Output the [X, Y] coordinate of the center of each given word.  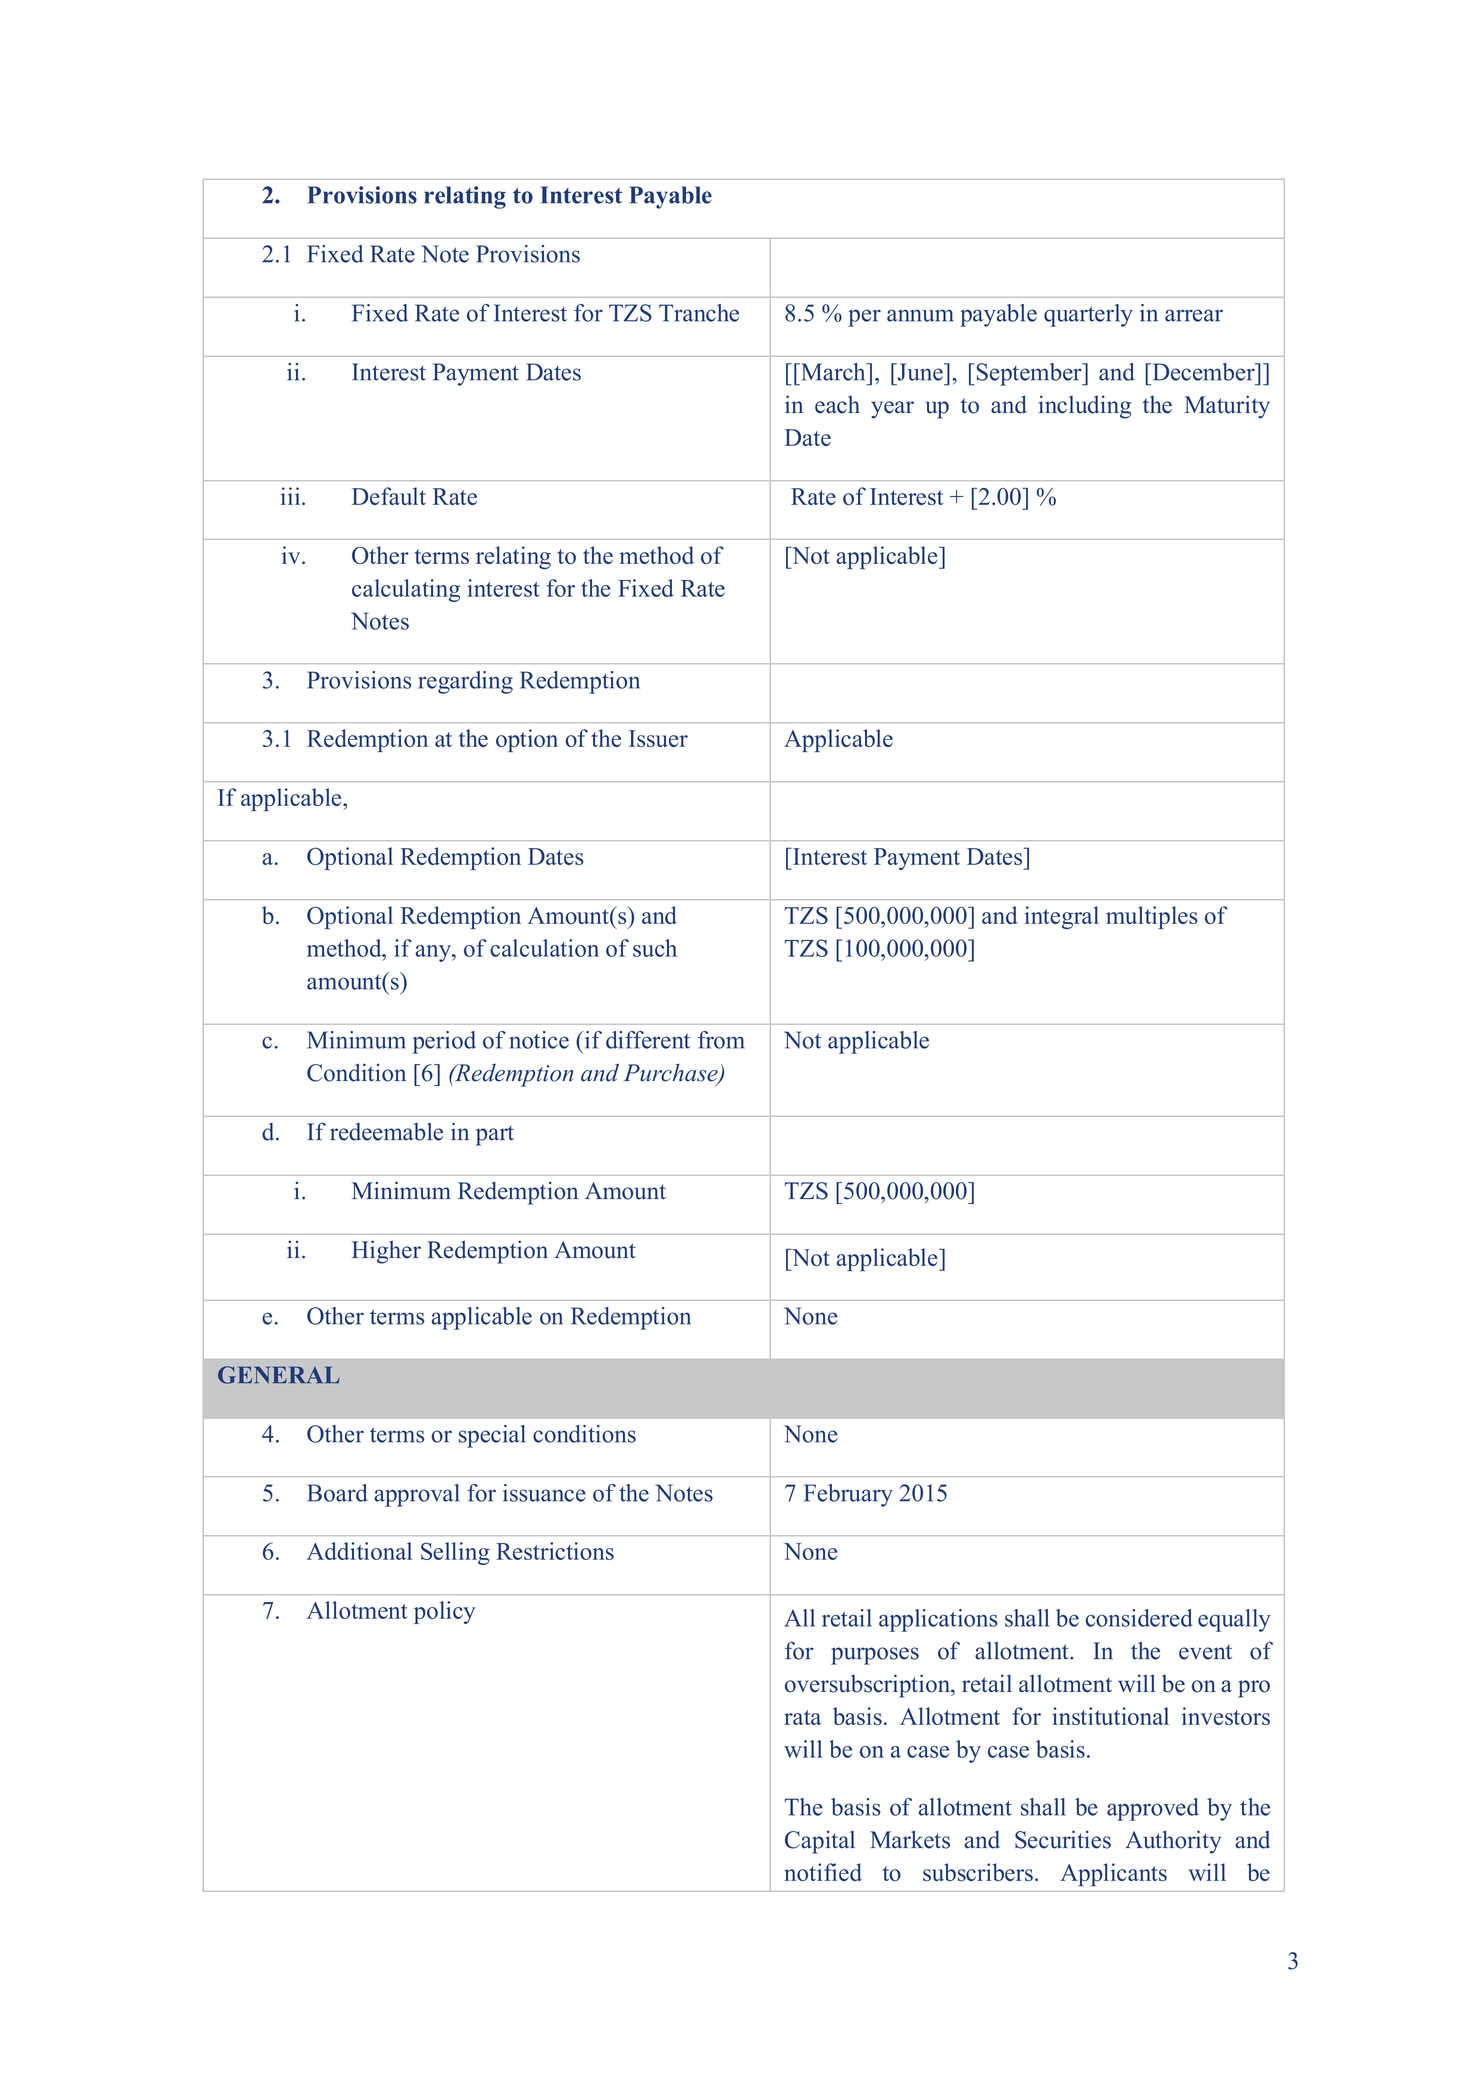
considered [1139, 1618]
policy [444, 1612]
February [848, 1495]
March [833, 372]
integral [1061, 917]
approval [417, 1495]
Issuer [658, 738]
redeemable [386, 1132]
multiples [1152, 917]
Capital [820, 1842]
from [721, 1040]
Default [389, 496]
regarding [465, 682]
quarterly [1088, 315]
